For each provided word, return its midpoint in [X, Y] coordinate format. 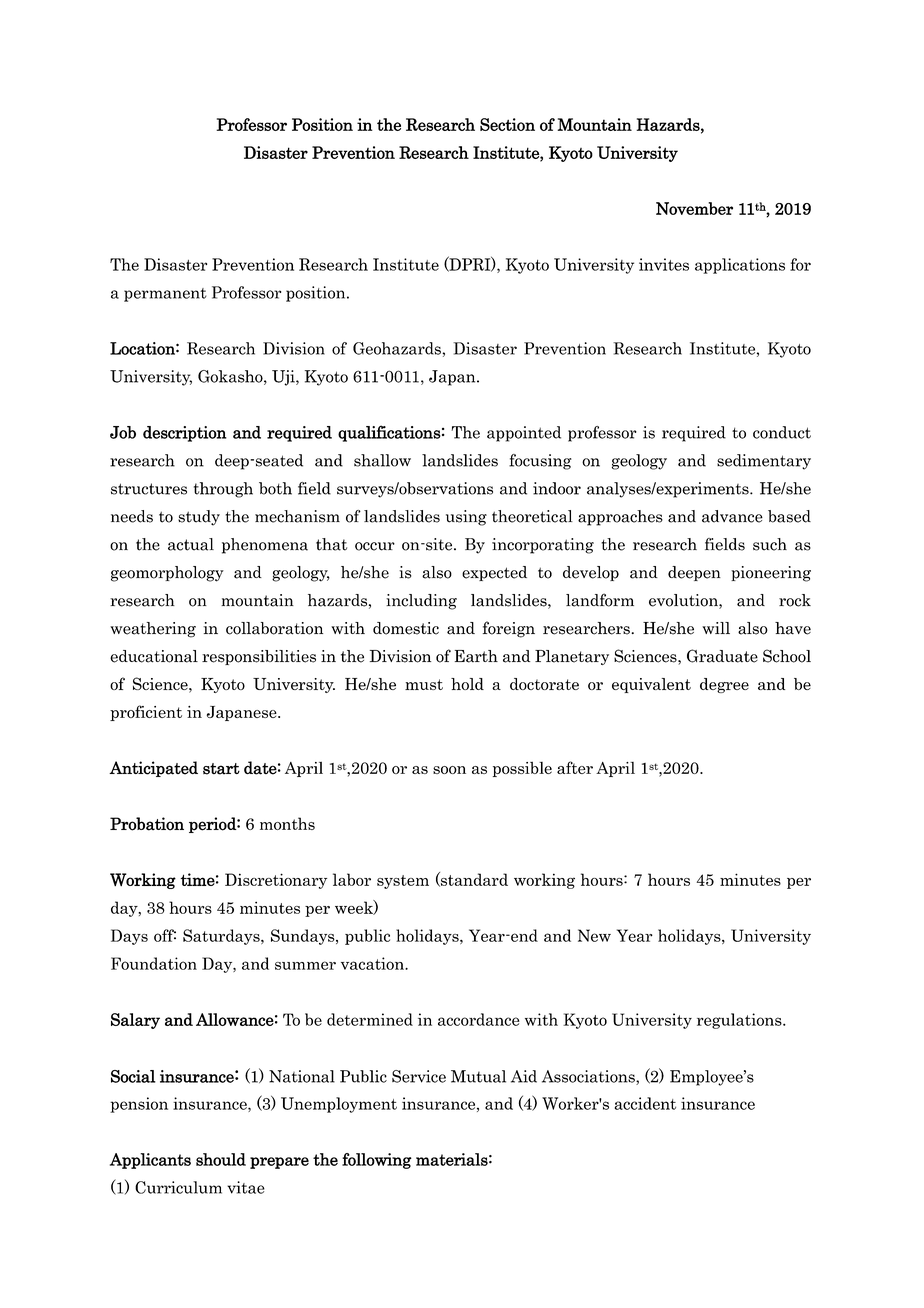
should [221, 1159]
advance [732, 516]
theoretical [532, 516]
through [223, 490]
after [575, 767]
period [213, 825]
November [694, 208]
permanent [165, 295]
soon [449, 770]
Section [507, 124]
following [377, 1161]
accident [645, 1103]
